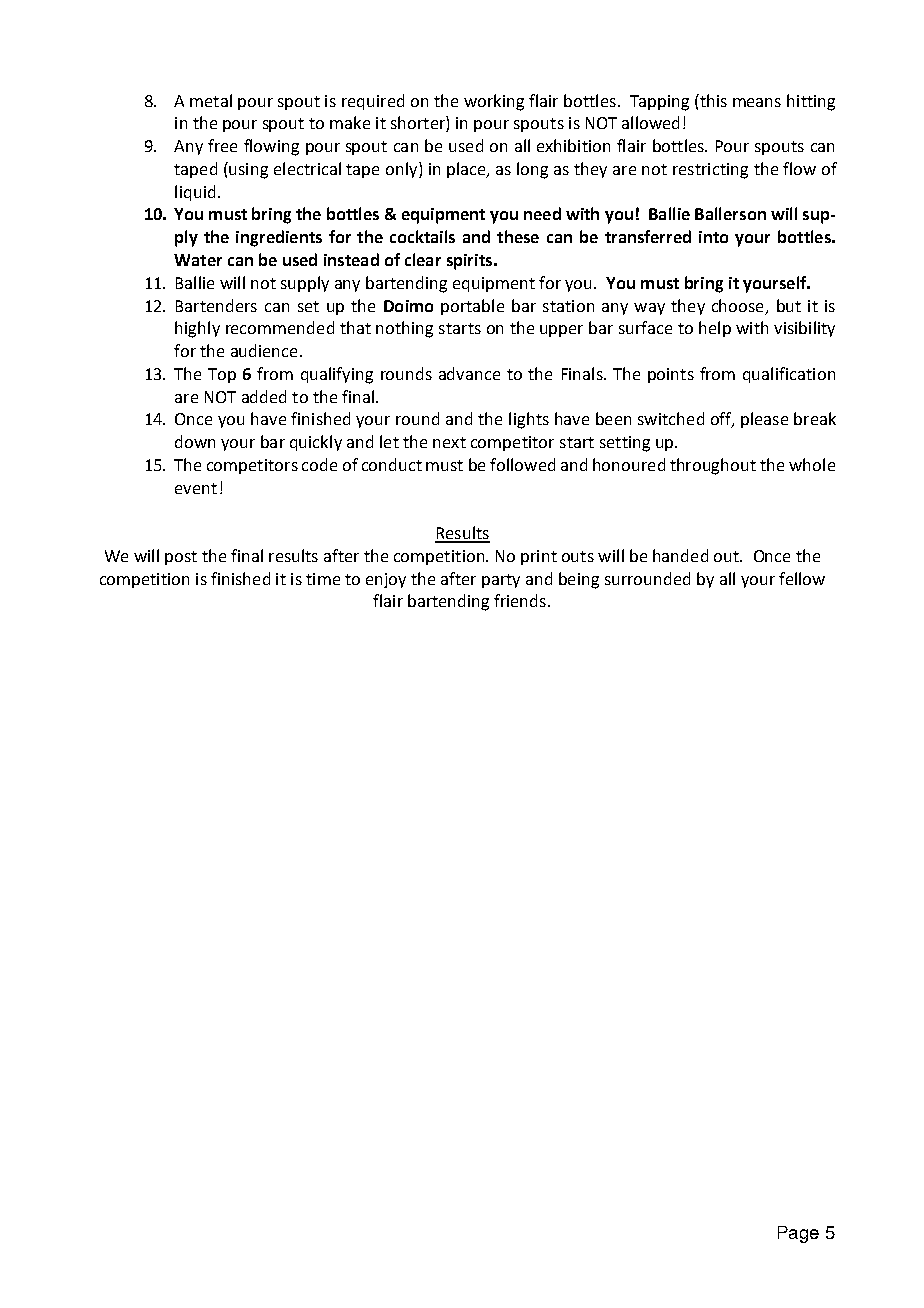 This document has height=1308, width=924. I want to click on working, so click(494, 102).
